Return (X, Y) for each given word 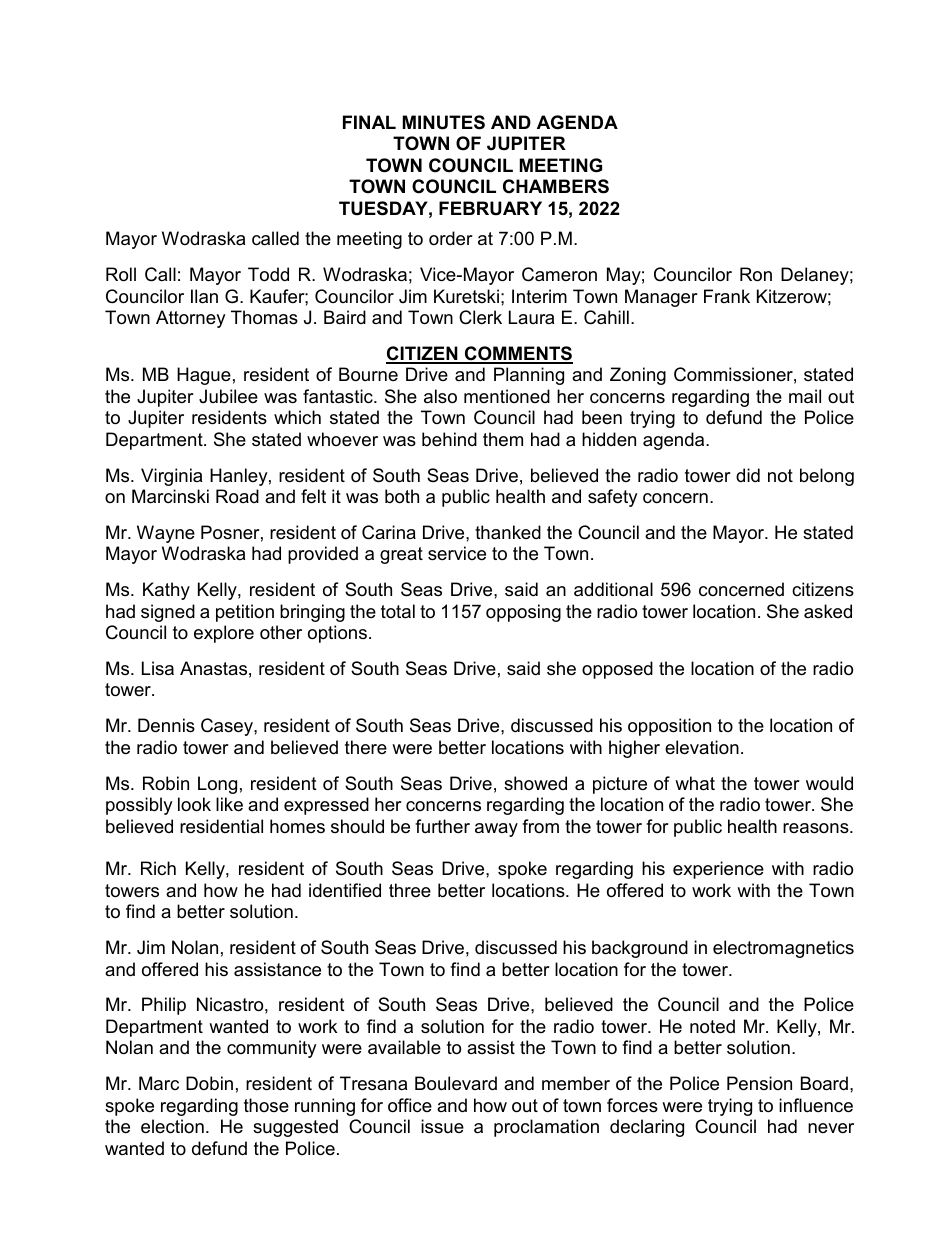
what (695, 783)
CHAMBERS (556, 186)
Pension (759, 1083)
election (172, 1126)
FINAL (369, 122)
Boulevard (456, 1083)
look (194, 804)
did (748, 475)
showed (535, 783)
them (503, 439)
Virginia (171, 477)
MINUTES (444, 122)
